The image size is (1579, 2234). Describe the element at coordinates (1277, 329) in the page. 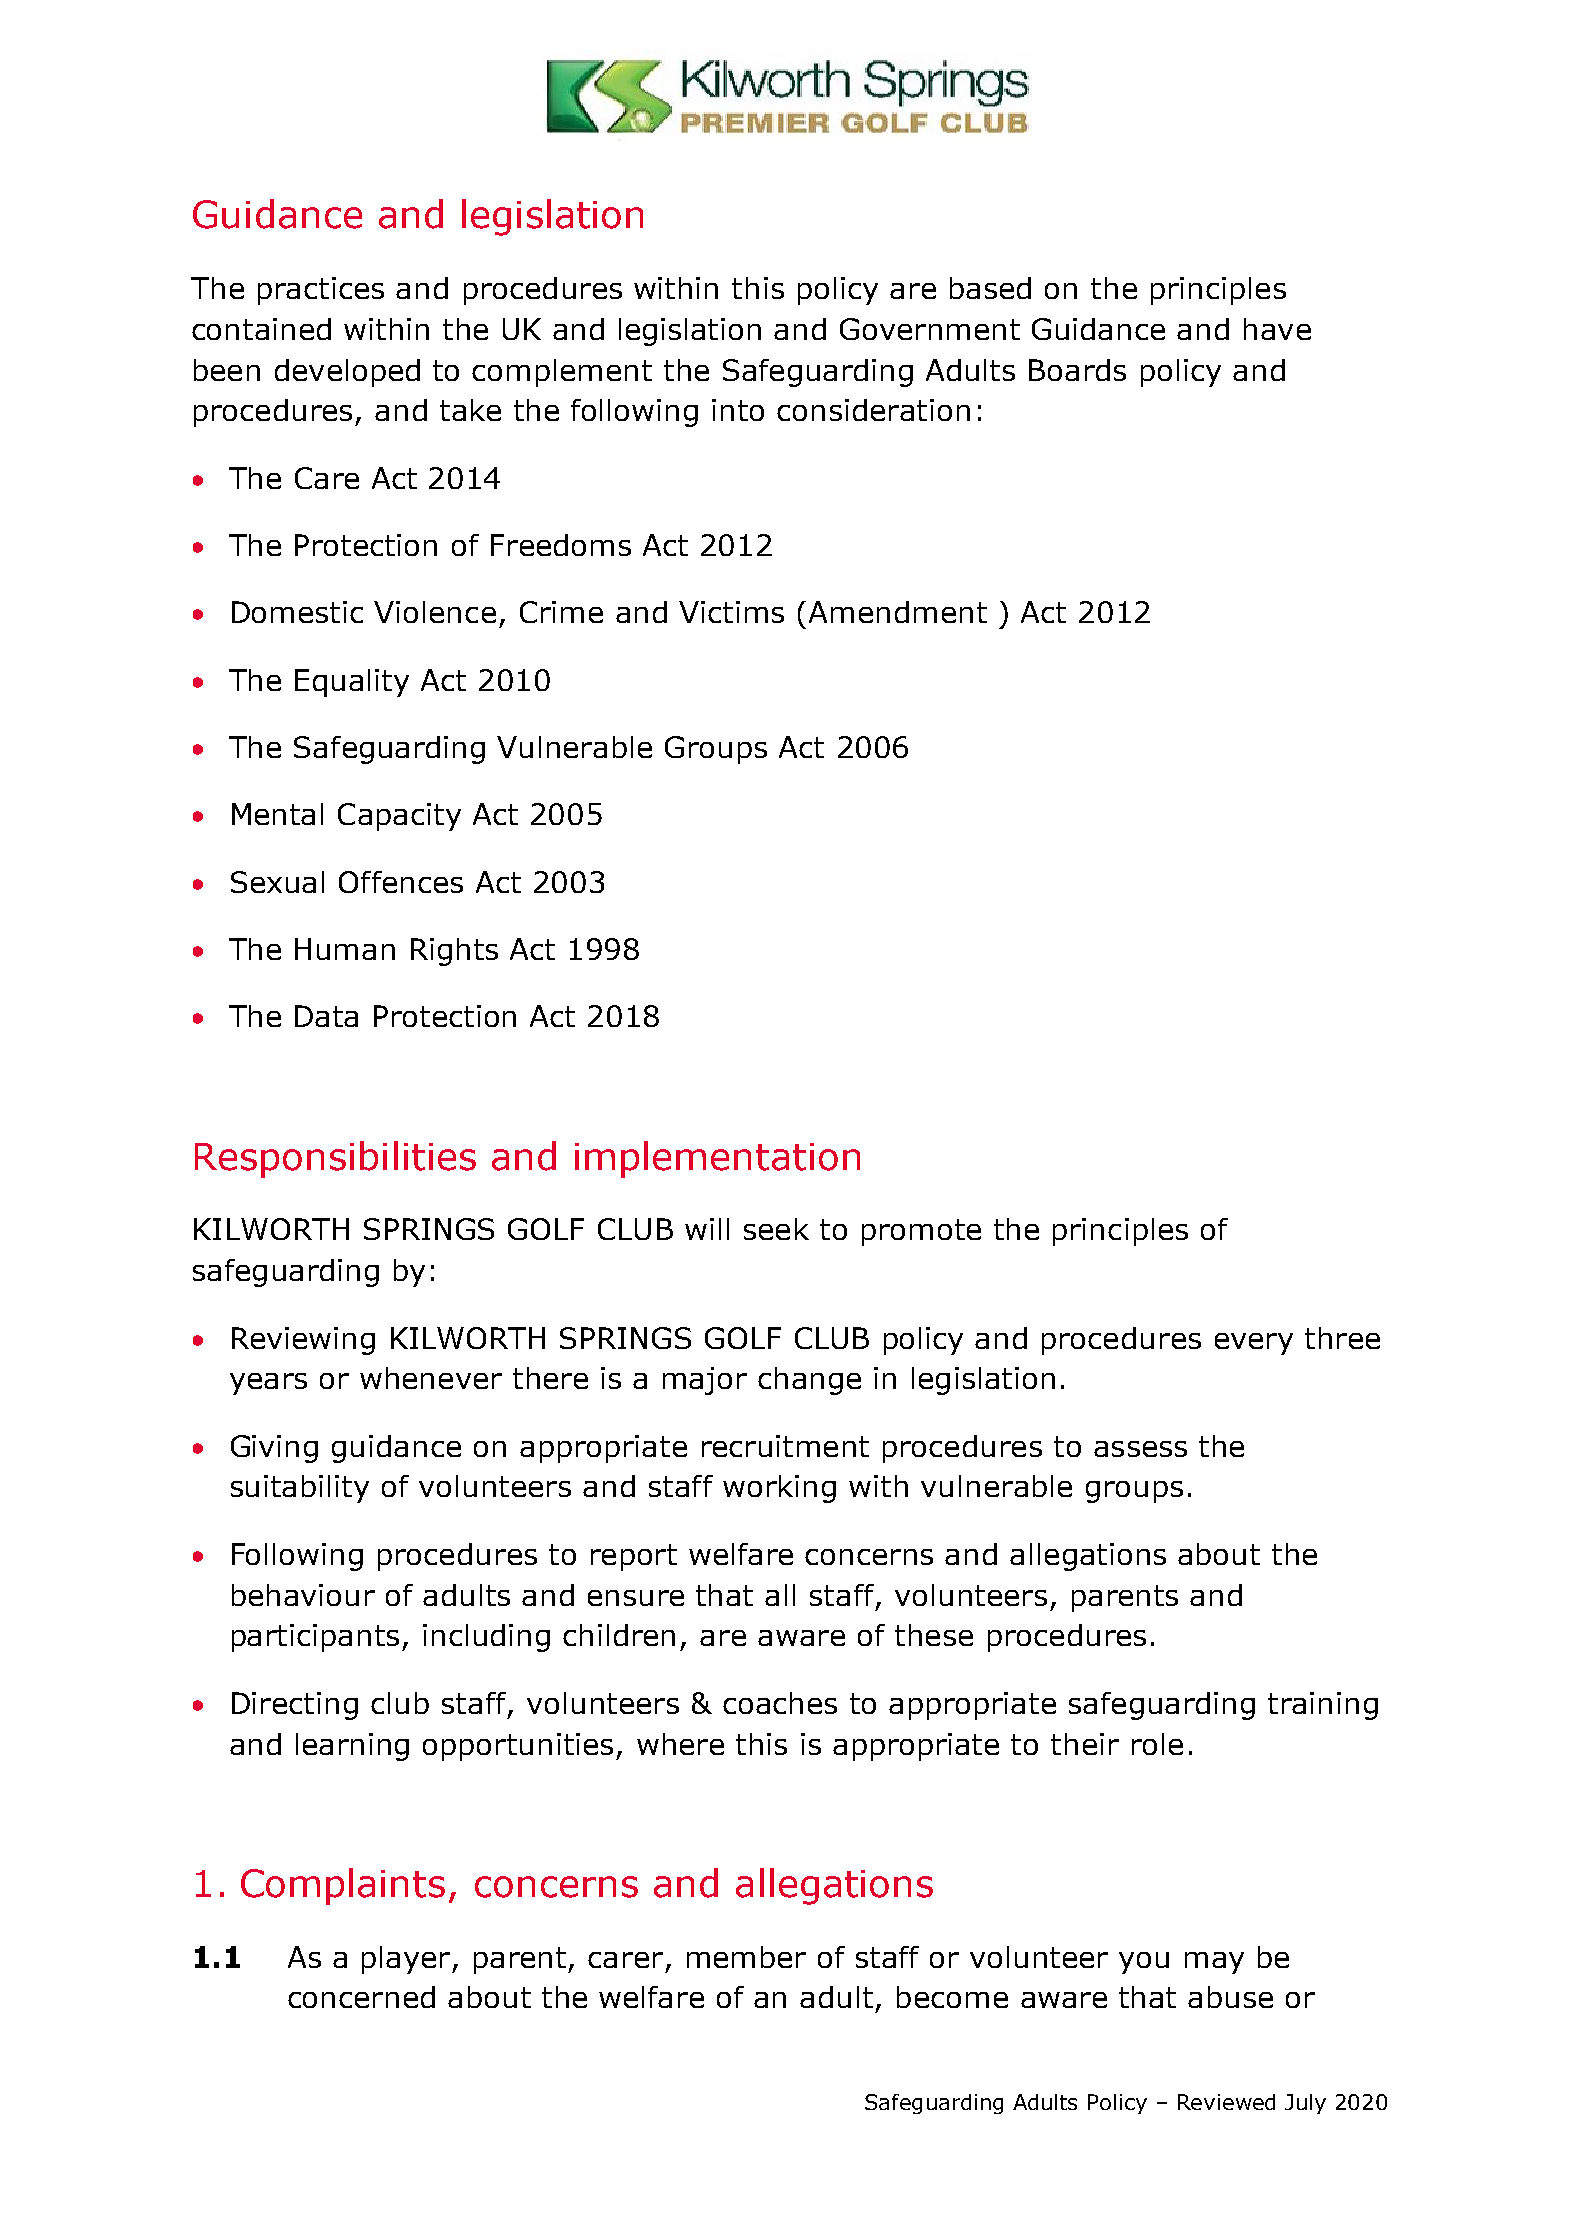

I see `have` at that location.
